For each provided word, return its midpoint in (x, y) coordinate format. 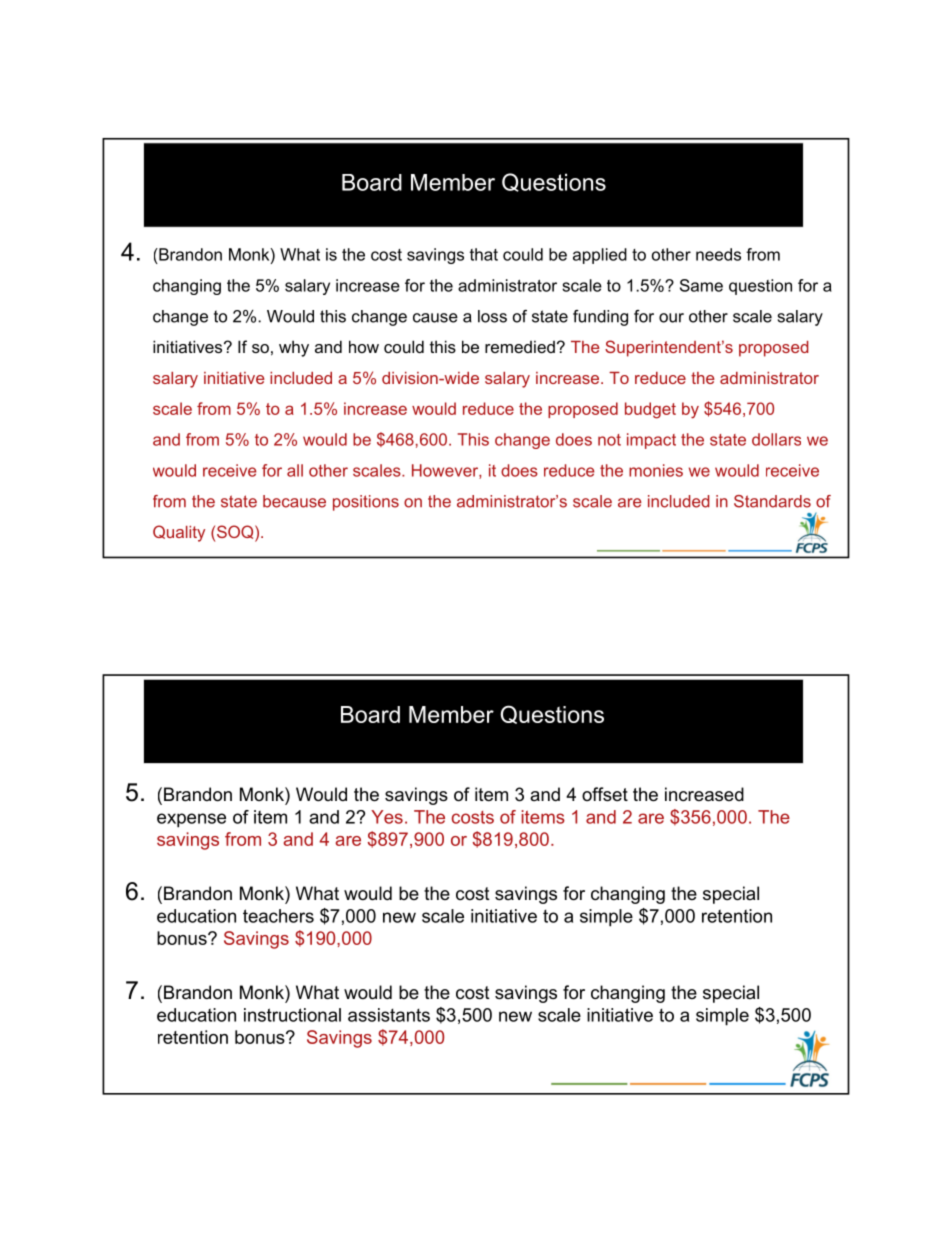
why (294, 348)
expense (191, 820)
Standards (772, 501)
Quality (179, 533)
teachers (278, 916)
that (484, 254)
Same (701, 285)
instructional (292, 1015)
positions (366, 503)
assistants (389, 1015)
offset (605, 794)
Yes (387, 817)
